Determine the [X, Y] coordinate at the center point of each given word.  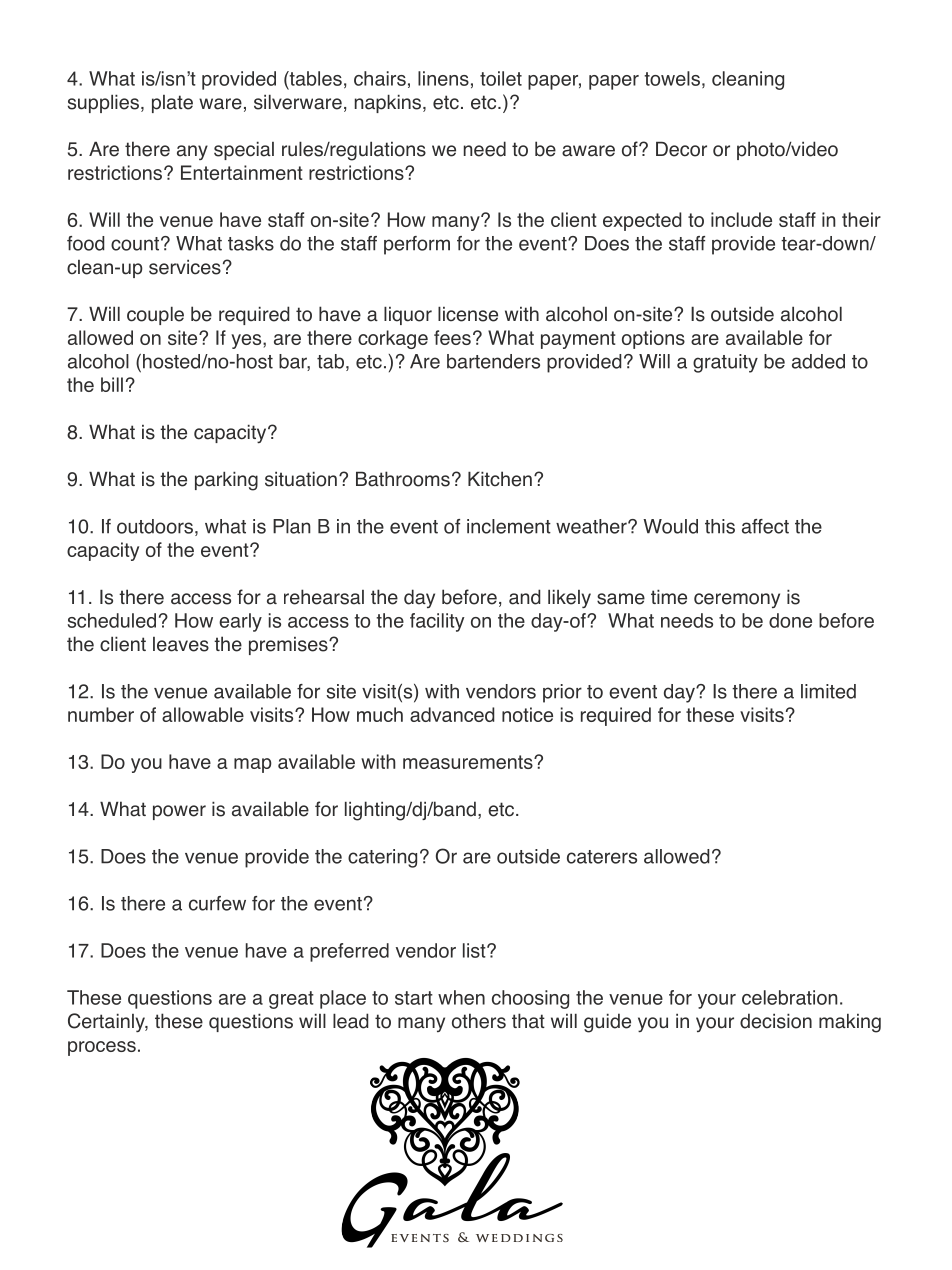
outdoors [155, 526]
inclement [509, 526]
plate [172, 104]
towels [672, 78]
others [479, 1021]
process [102, 1048]
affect [765, 526]
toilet [501, 78]
